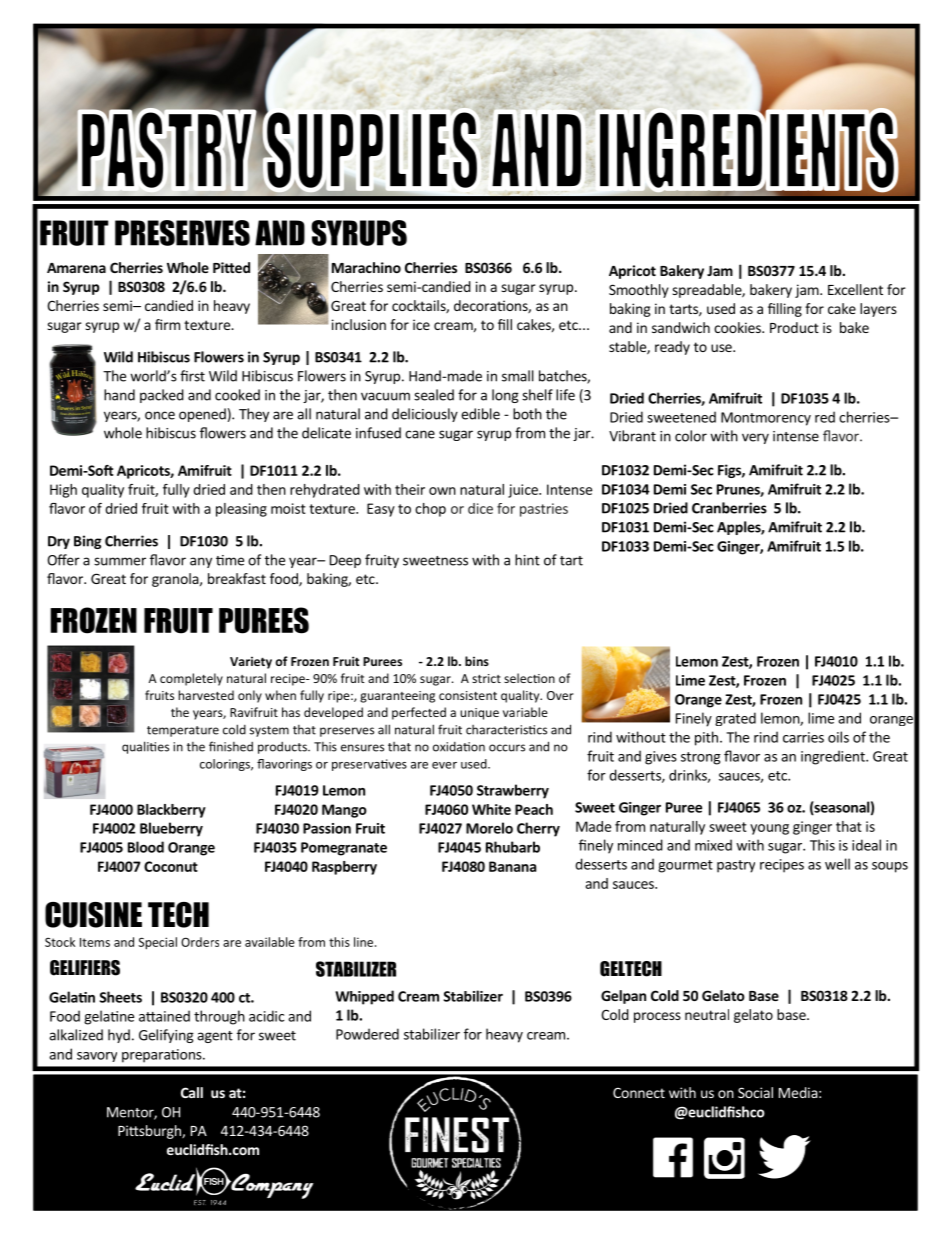 The width and height of the screenshot is (952, 1233). Describe the element at coordinates (736, 866) in the screenshot. I see `pastry` at that location.
